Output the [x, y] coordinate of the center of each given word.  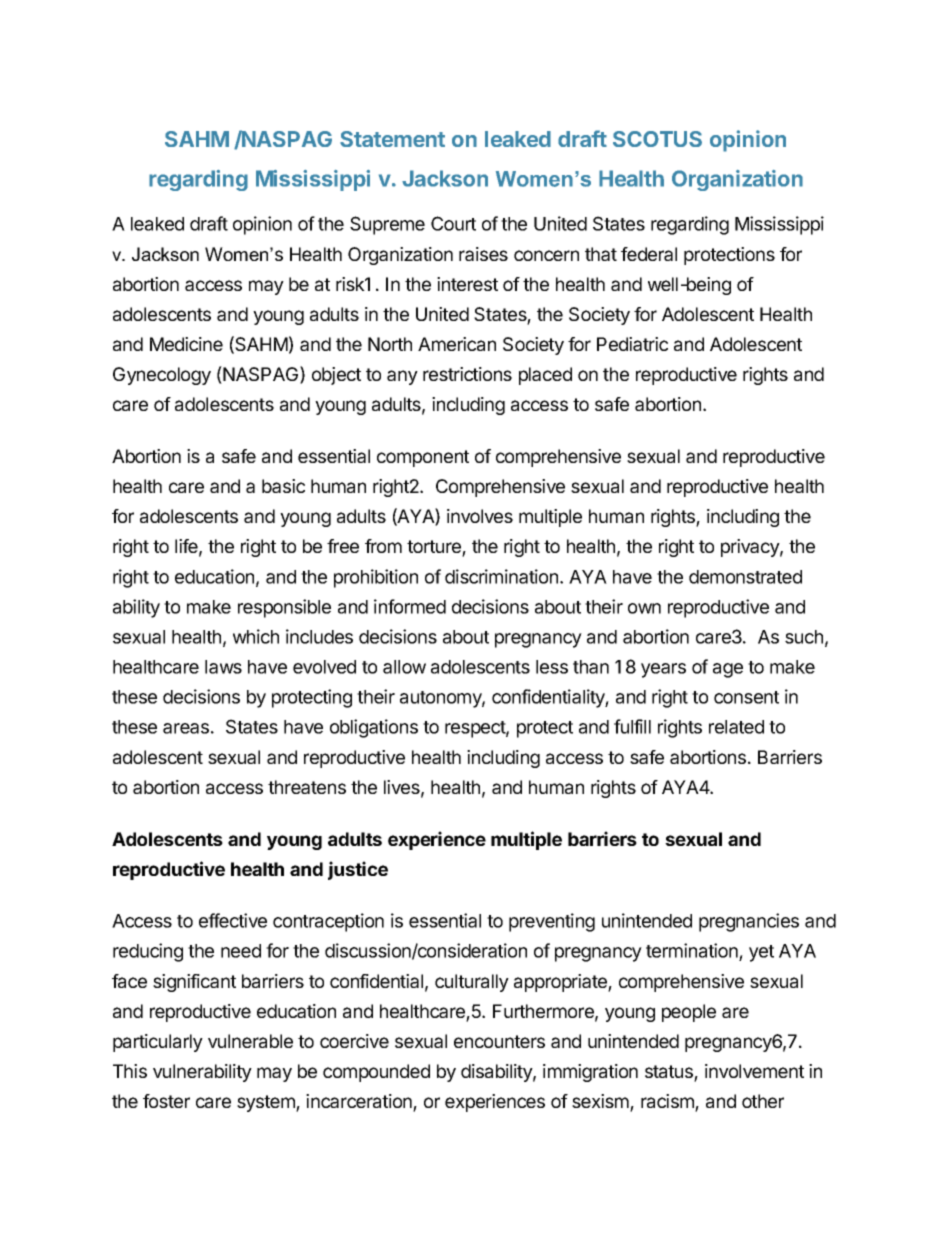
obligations [374, 728]
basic [283, 486]
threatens [307, 787]
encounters [499, 1041]
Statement [392, 139]
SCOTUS [657, 139]
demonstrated [745, 577]
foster [166, 1101]
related [736, 727]
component [423, 458]
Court [453, 223]
